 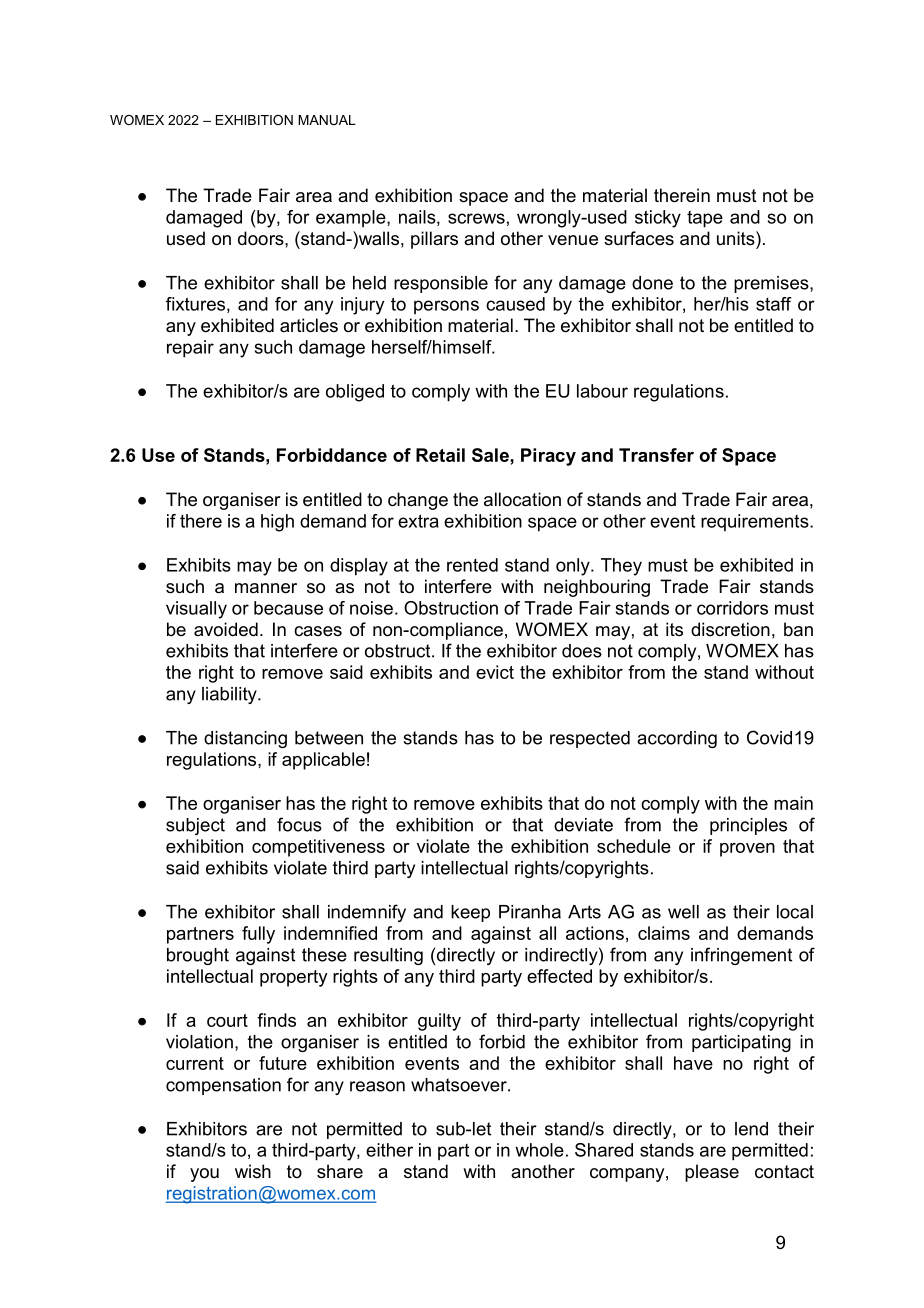 What do you see at coordinates (495, 672) in the page?
I see `evict` at bounding box center [495, 672].
